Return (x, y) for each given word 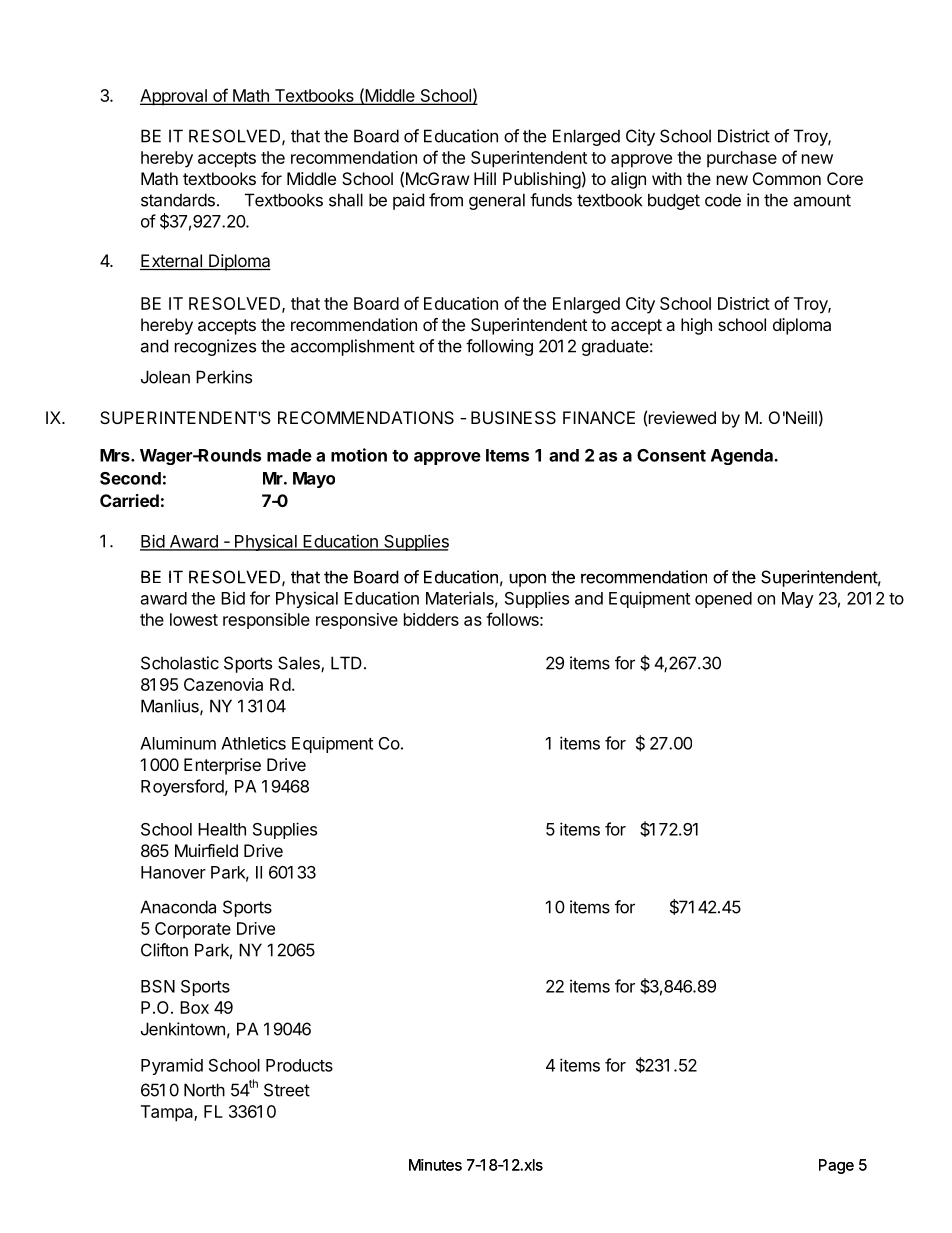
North (204, 1090)
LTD (346, 663)
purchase (742, 159)
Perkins (224, 377)
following (499, 347)
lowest (194, 619)
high (696, 326)
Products (299, 1065)
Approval (174, 97)
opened (723, 600)
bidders (431, 619)
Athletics (253, 743)
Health (222, 829)
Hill (485, 178)
